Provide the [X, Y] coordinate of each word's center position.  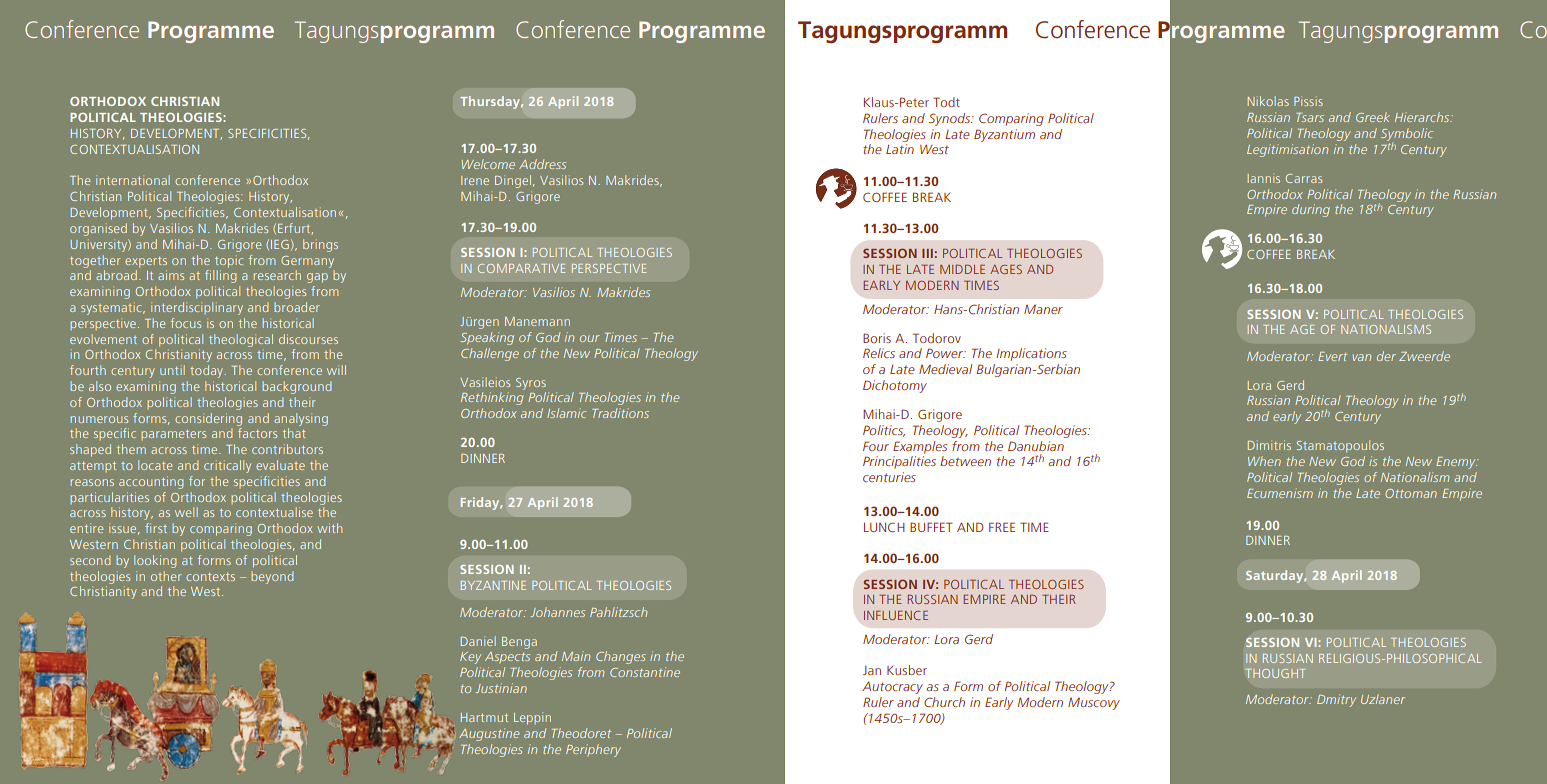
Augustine [489, 734]
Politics [884, 431]
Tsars [1310, 117]
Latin [900, 149]
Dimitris [1269, 445]
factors [257, 433]
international [133, 180]
